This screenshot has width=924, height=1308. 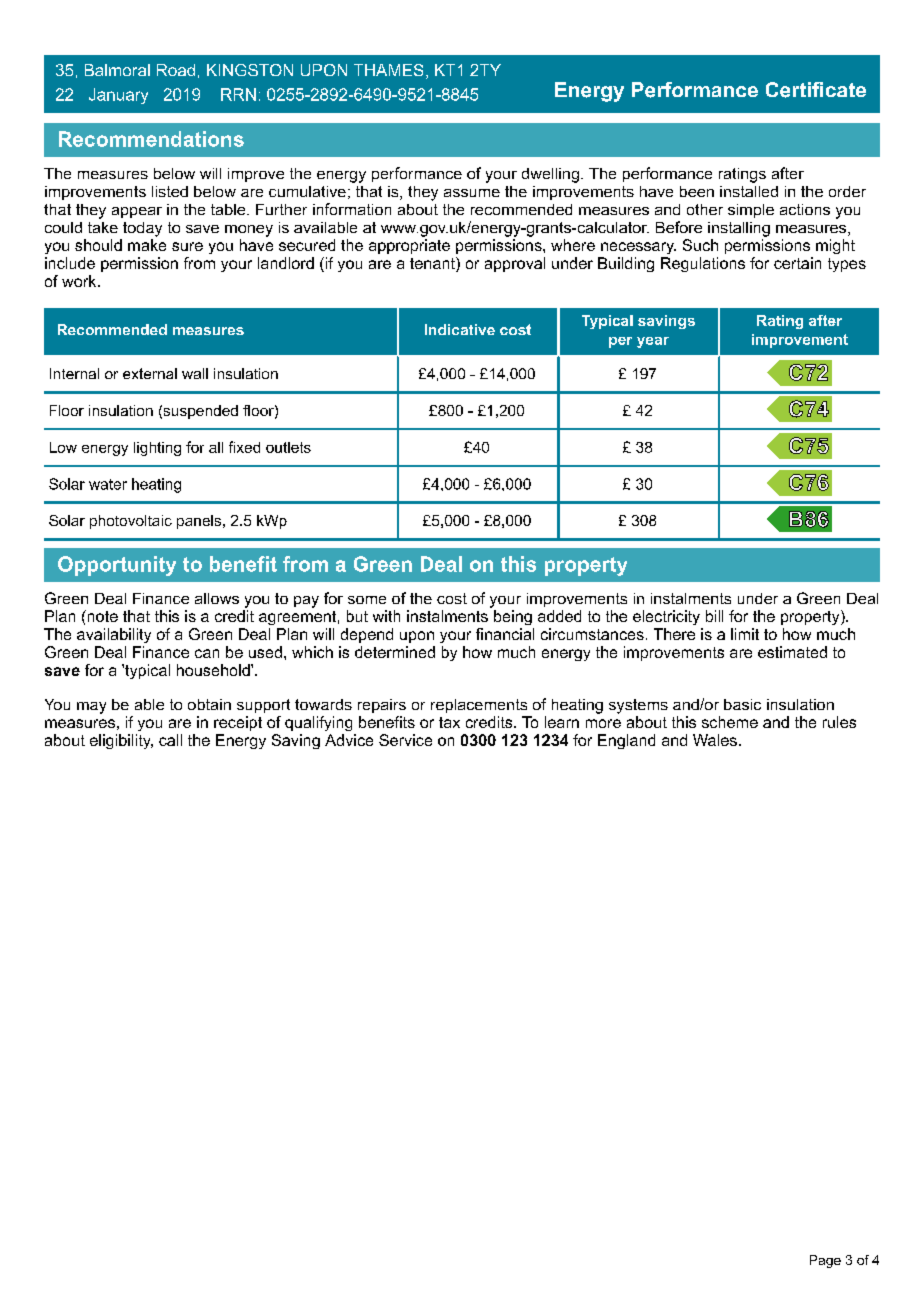 I want to click on eligibility, so click(x=121, y=741).
